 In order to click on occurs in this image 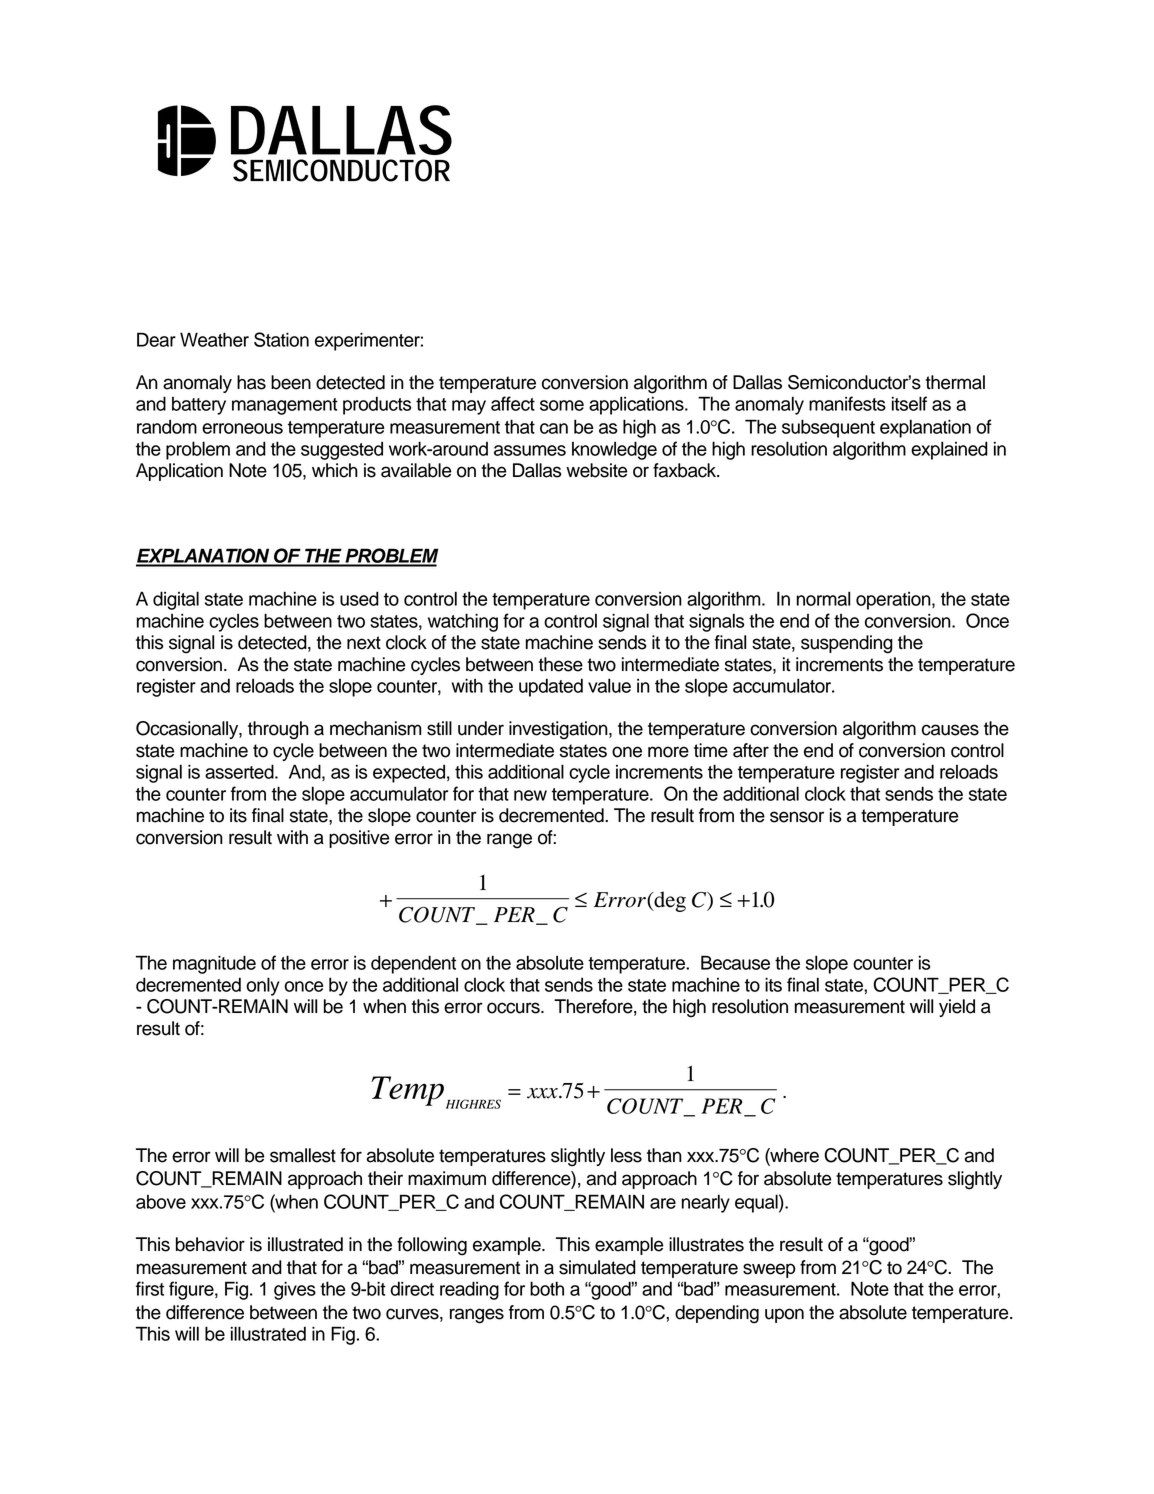, I will do `click(514, 1008)`.
